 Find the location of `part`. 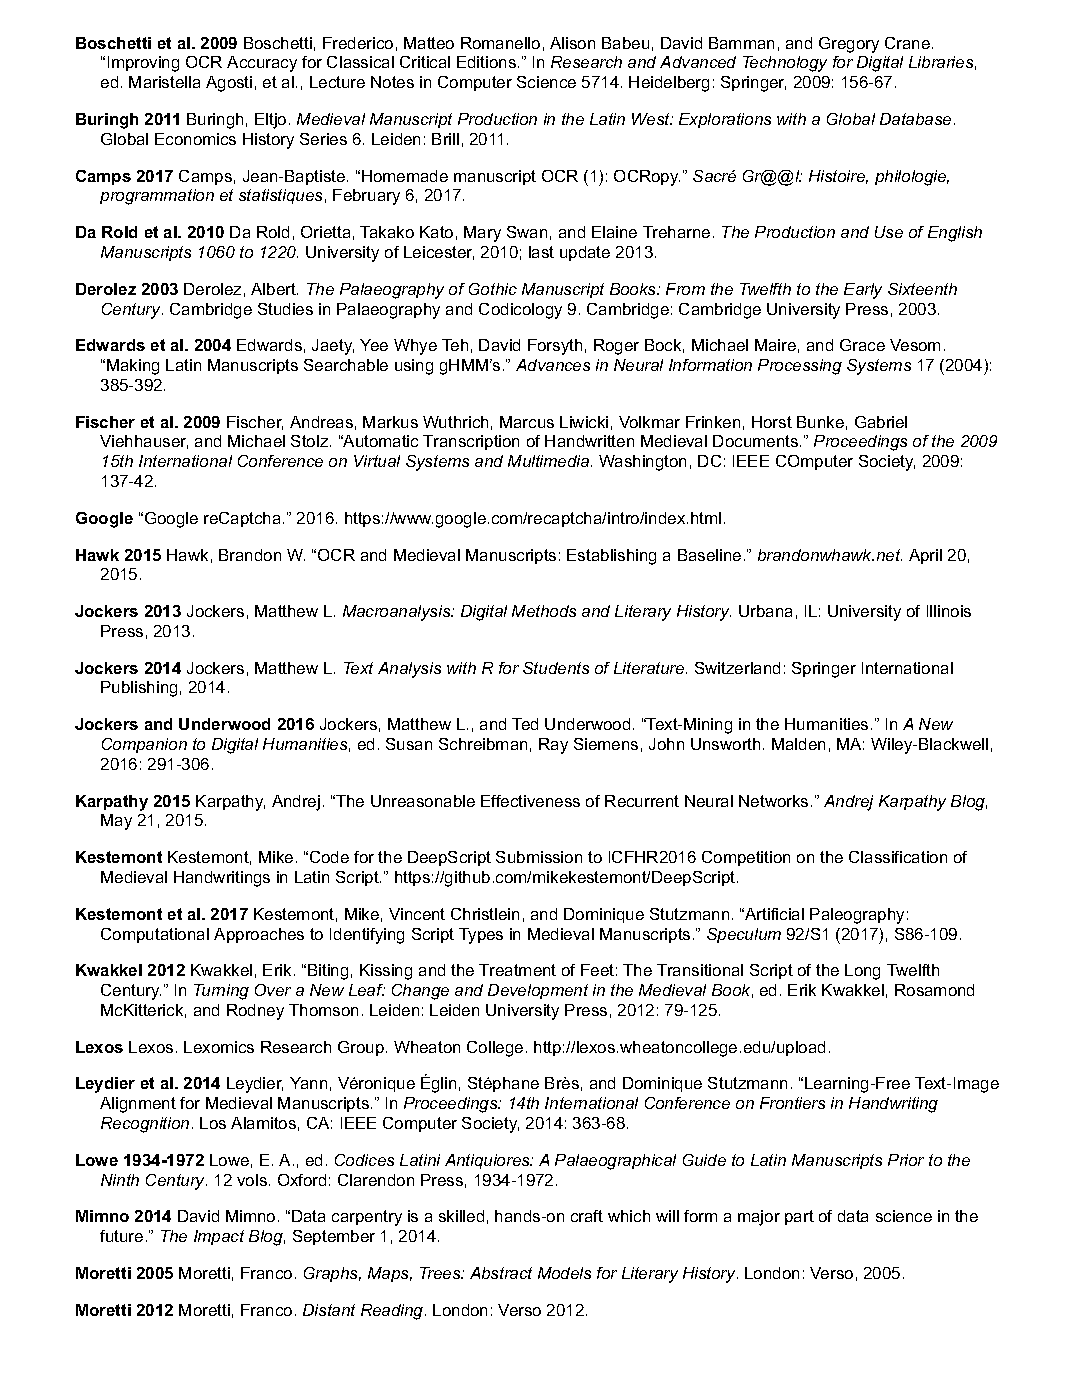

part is located at coordinates (799, 1217).
